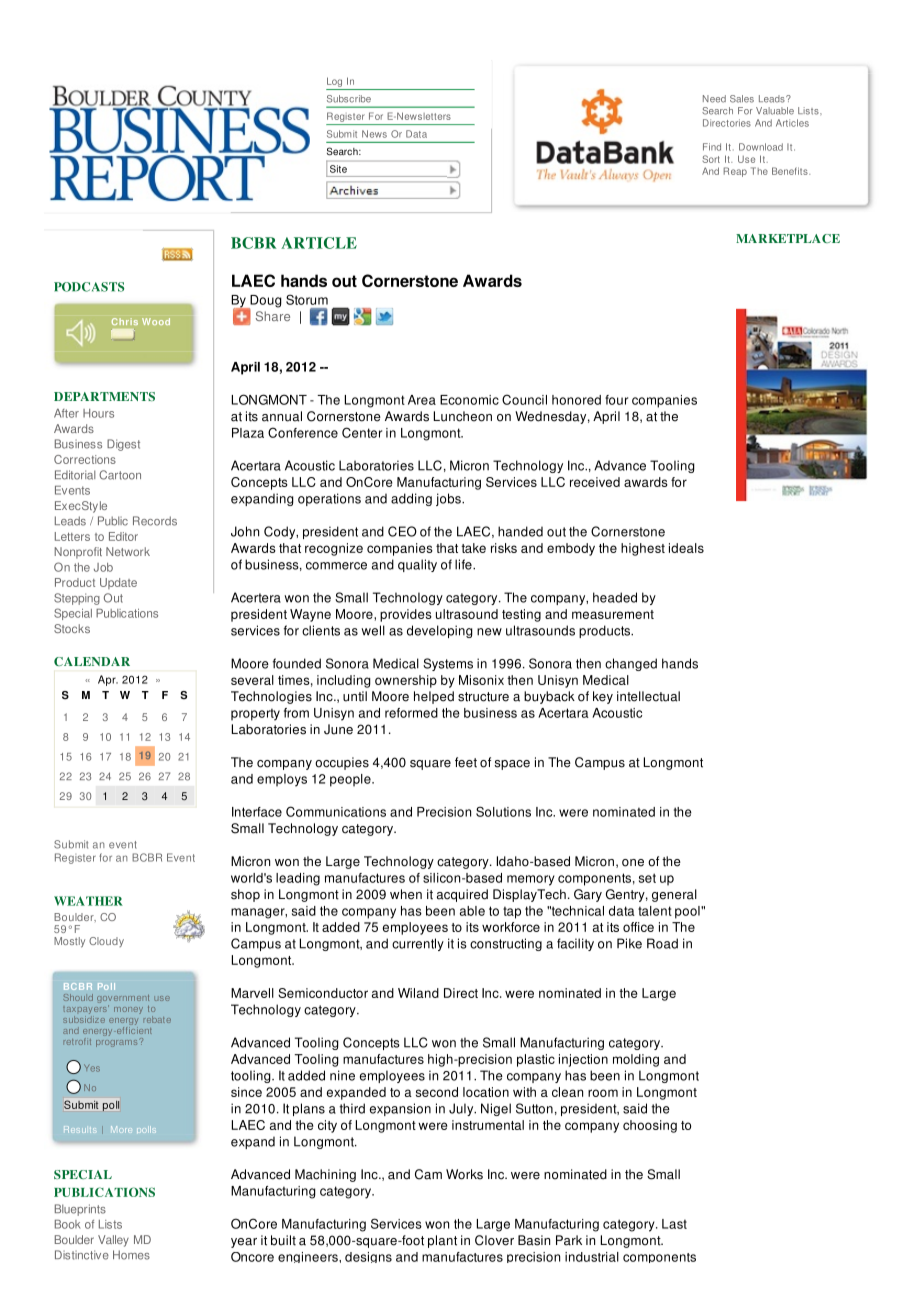 Image resolution: width=924 pixels, height=1308 pixels. Describe the element at coordinates (131, 1255) in the page. I see `Homes` at that location.
